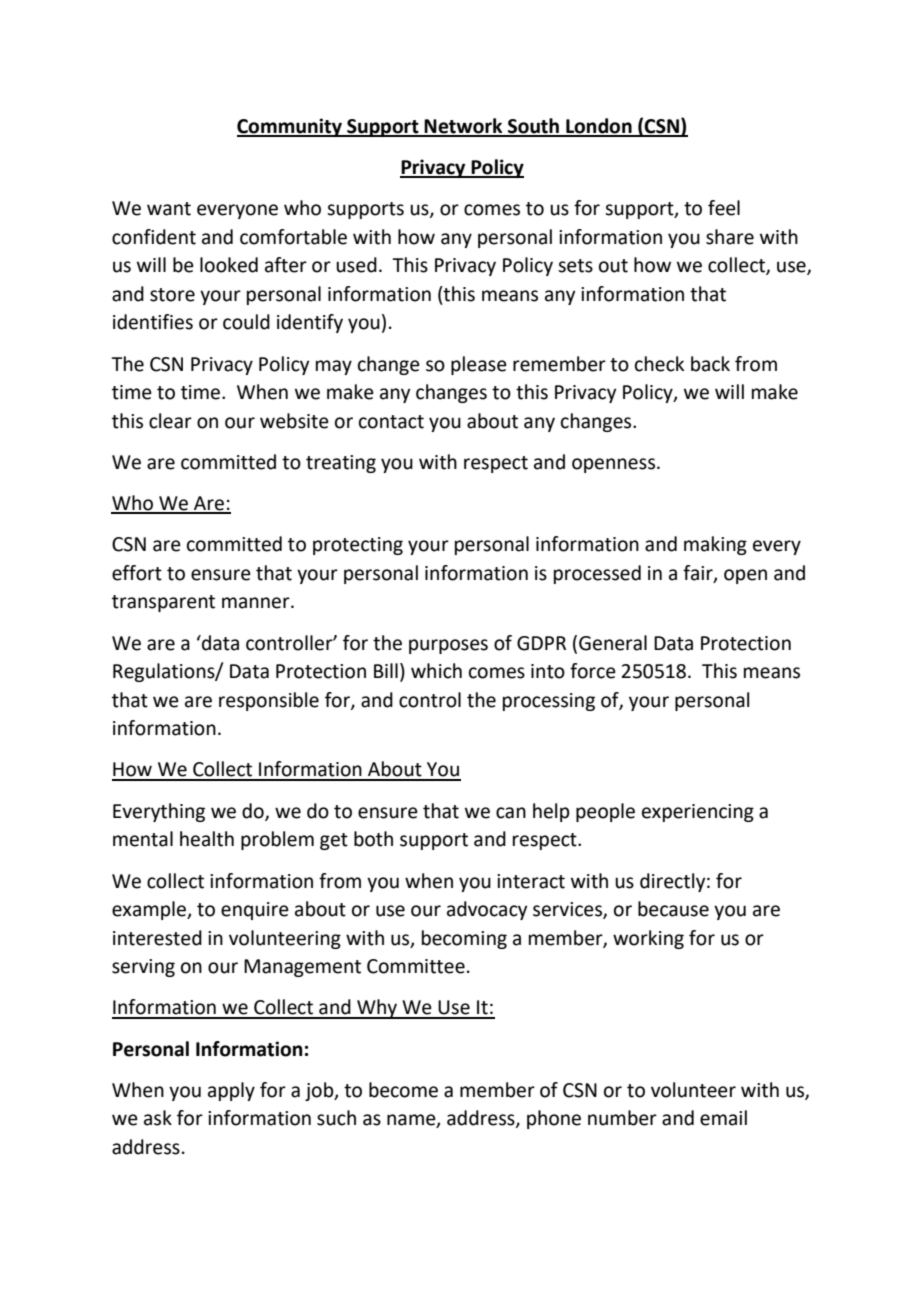 Image resolution: width=924 pixels, height=1308 pixels. I want to click on number, so click(622, 1118).
